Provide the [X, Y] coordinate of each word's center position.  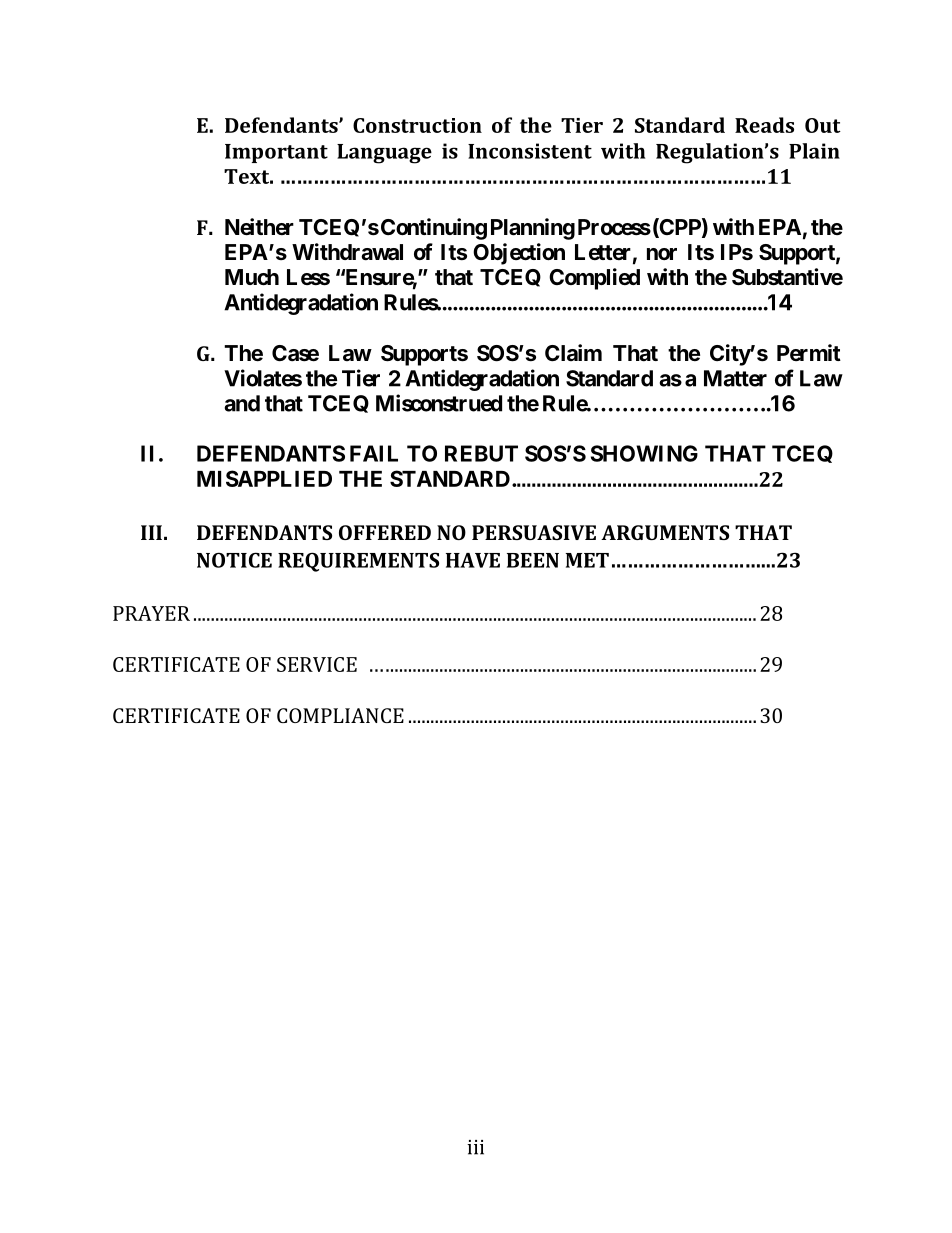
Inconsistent [530, 151]
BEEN [533, 560]
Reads [764, 125]
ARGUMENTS [665, 532]
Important [276, 153]
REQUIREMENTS [358, 562]
